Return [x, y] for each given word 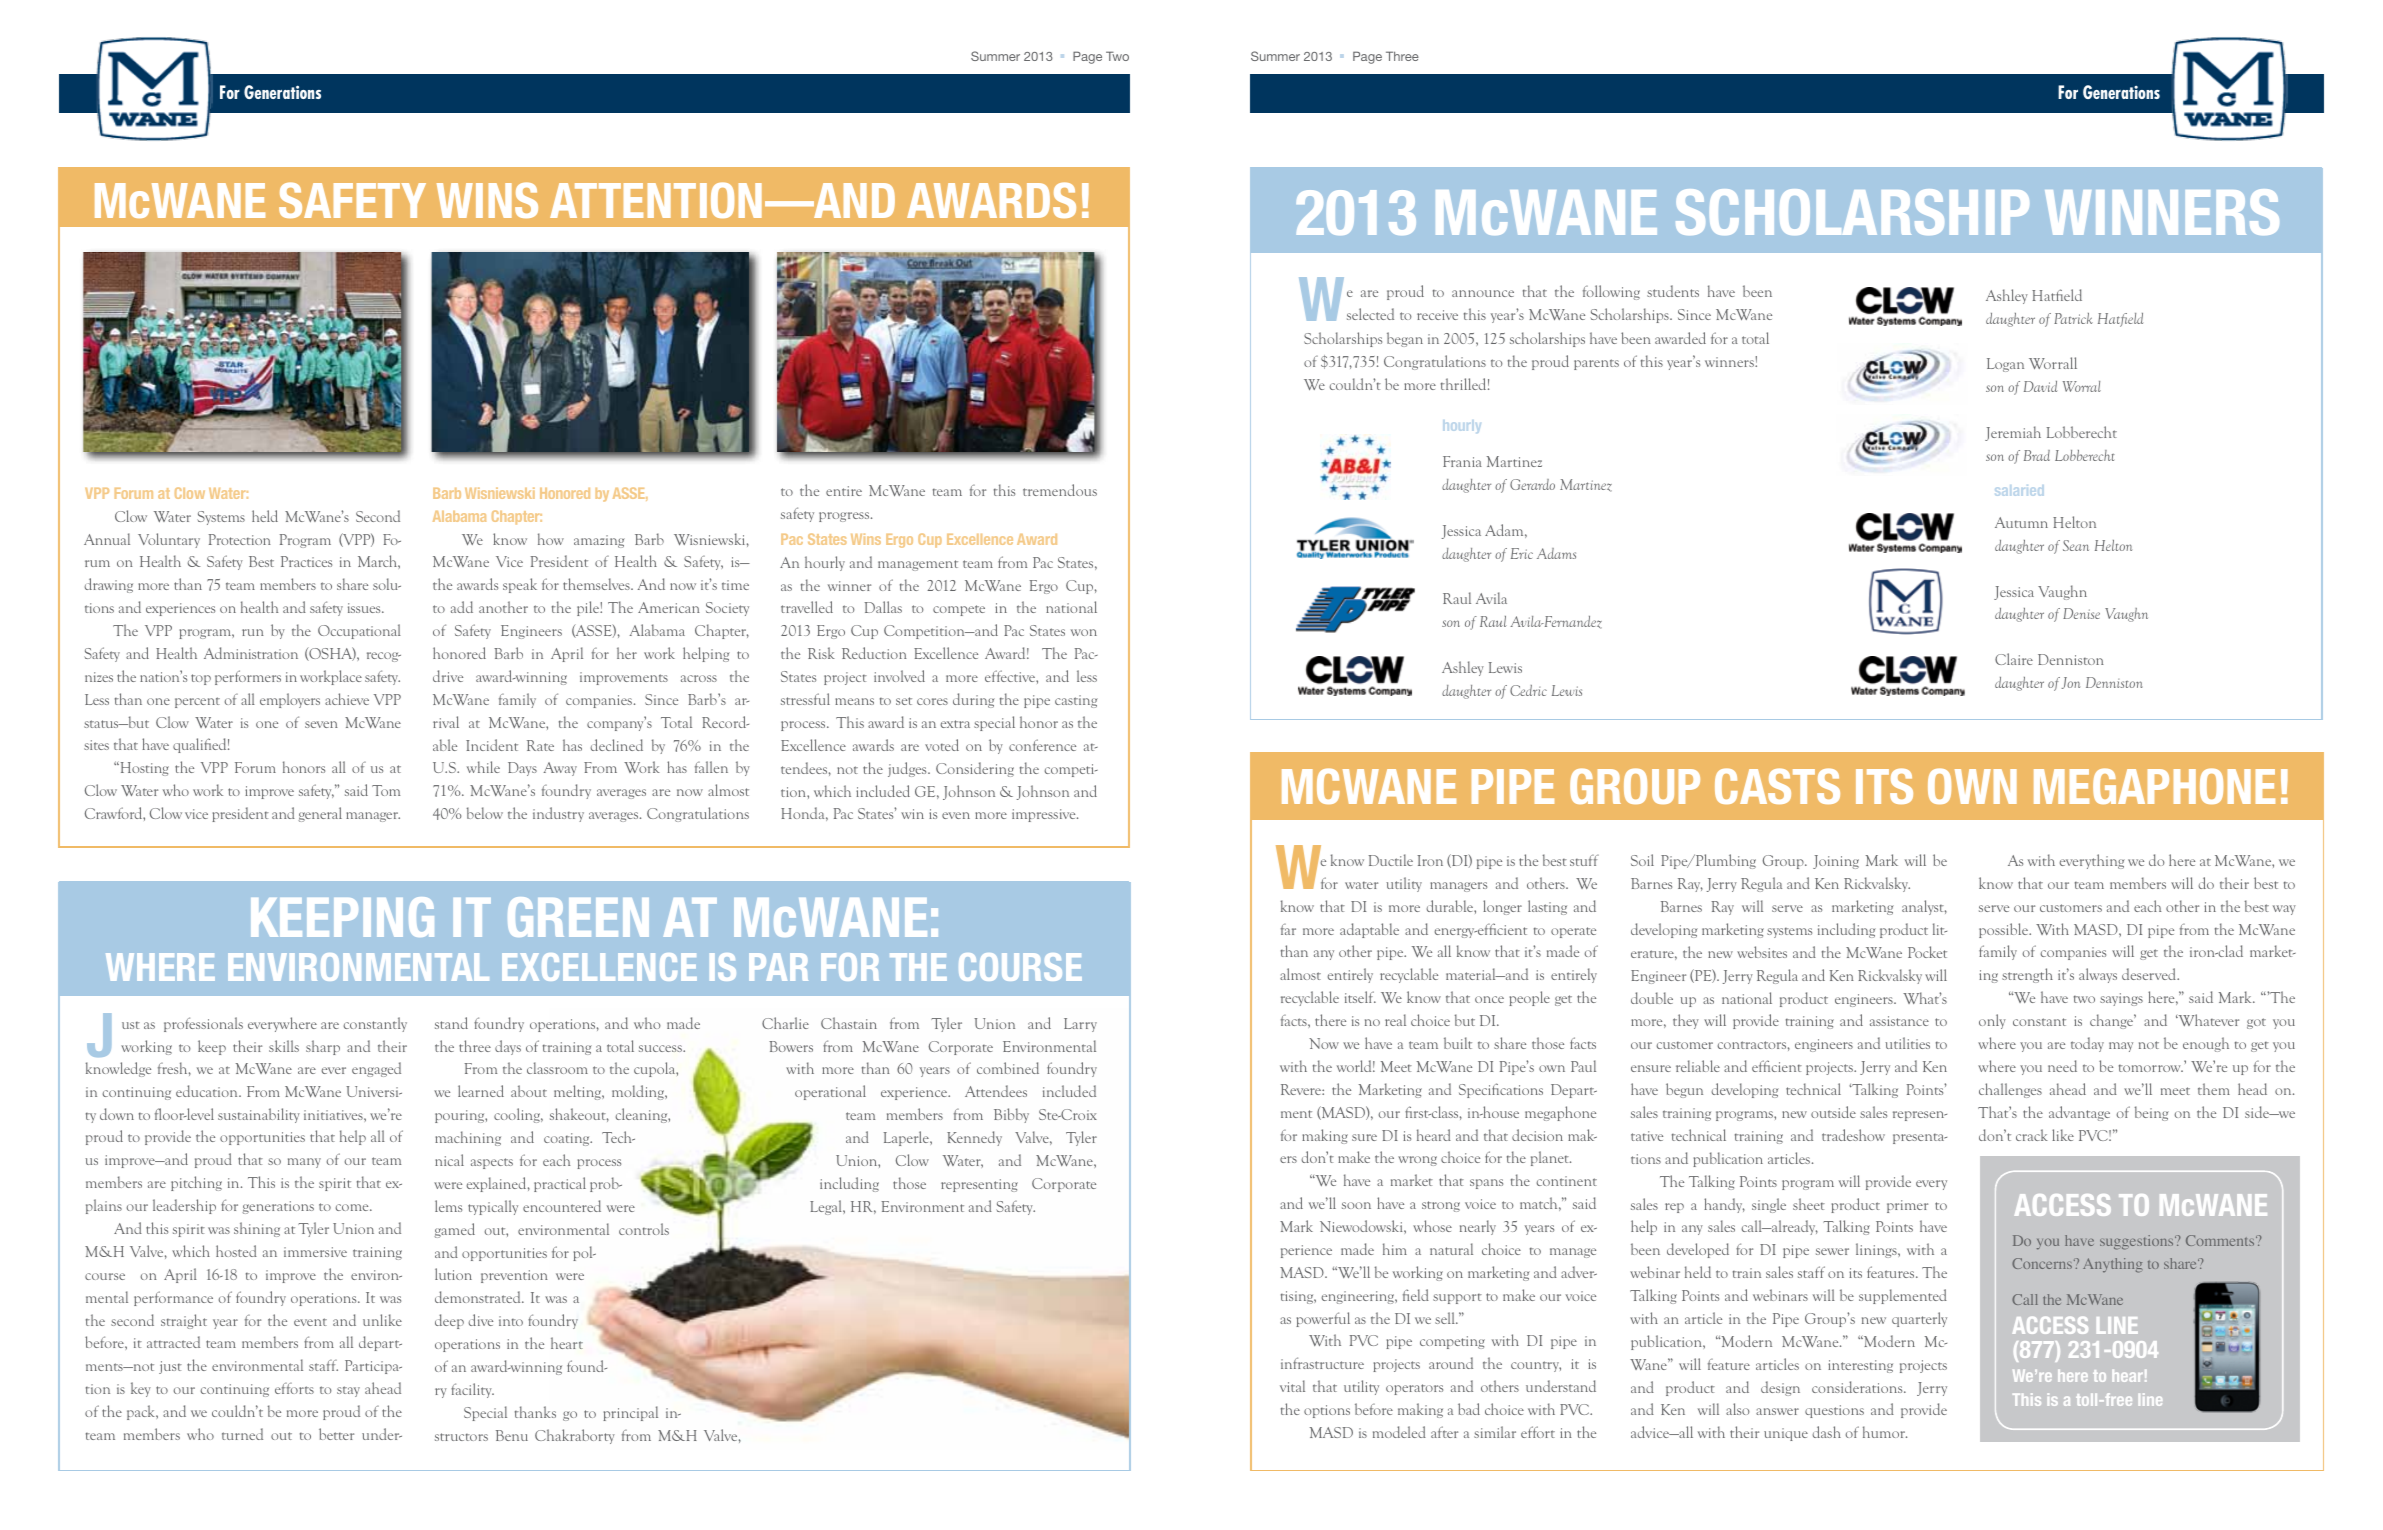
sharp [323, 1047]
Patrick [2073, 318]
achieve [347, 699]
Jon [2070, 683]
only [1992, 1021]
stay [348, 1391]
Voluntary [169, 540]
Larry [1080, 1025]
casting [1076, 701]
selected [1370, 314]
